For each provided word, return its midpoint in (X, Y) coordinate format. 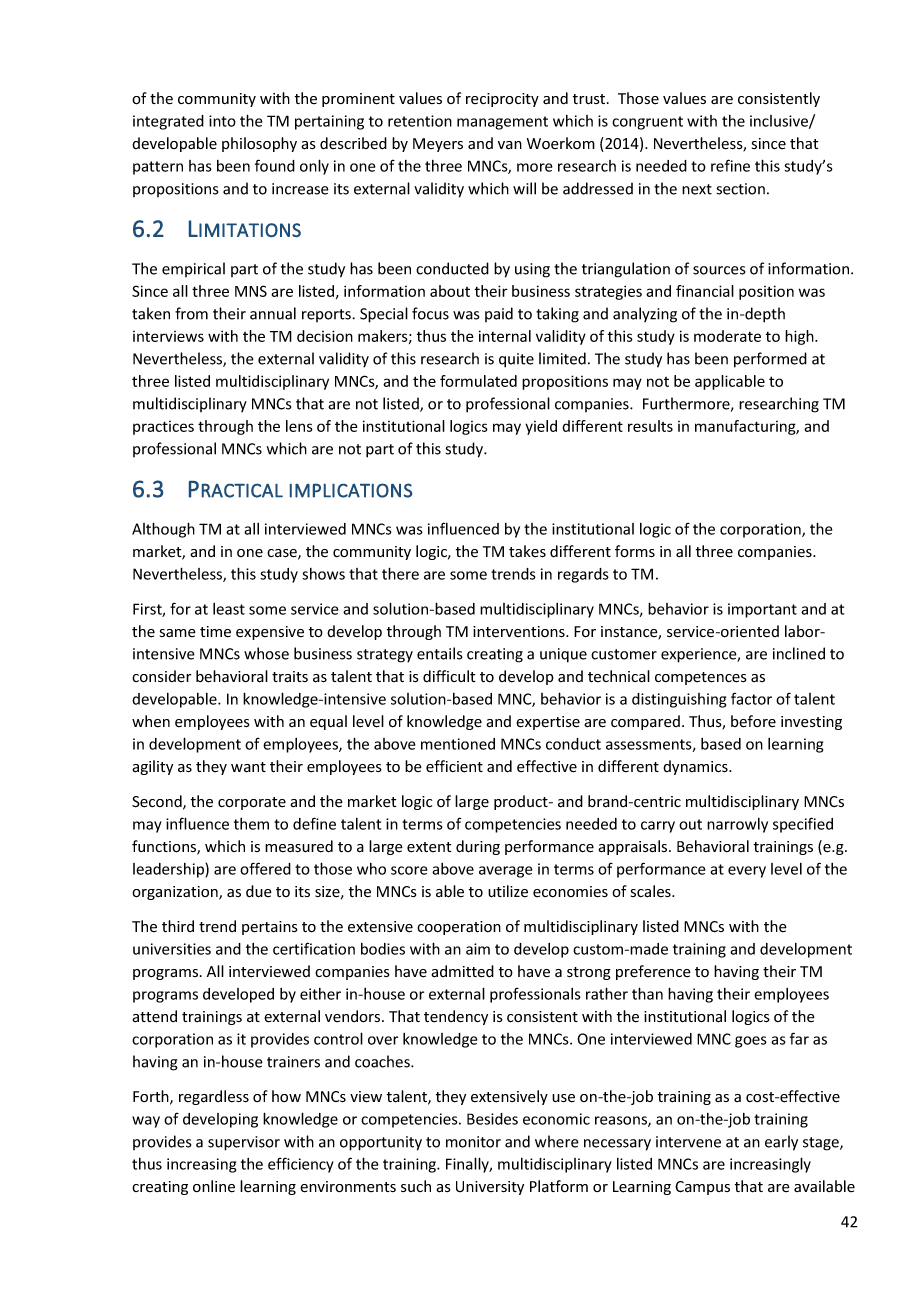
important (762, 610)
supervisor (244, 1143)
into (222, 121)
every (747, 872)
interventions (520, 632)
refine (730, 165)
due (259, 891)
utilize (508, 891)
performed (770, 360)
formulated (478, 381)
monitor (473, 1142)
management (502, 123)
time (215, 632)
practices (163, 428)
